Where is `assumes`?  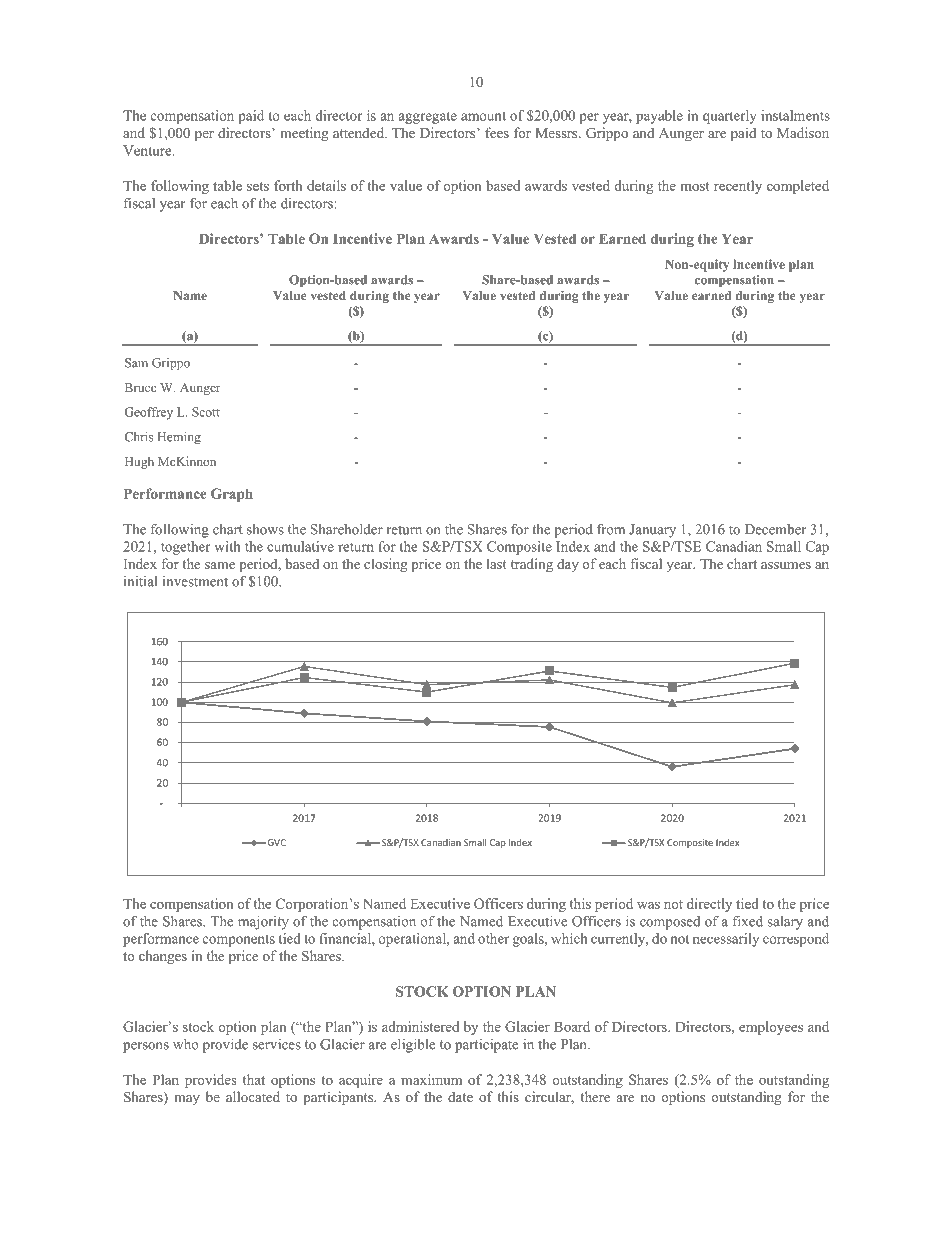
assumes is located at coordinates (786, 565).
